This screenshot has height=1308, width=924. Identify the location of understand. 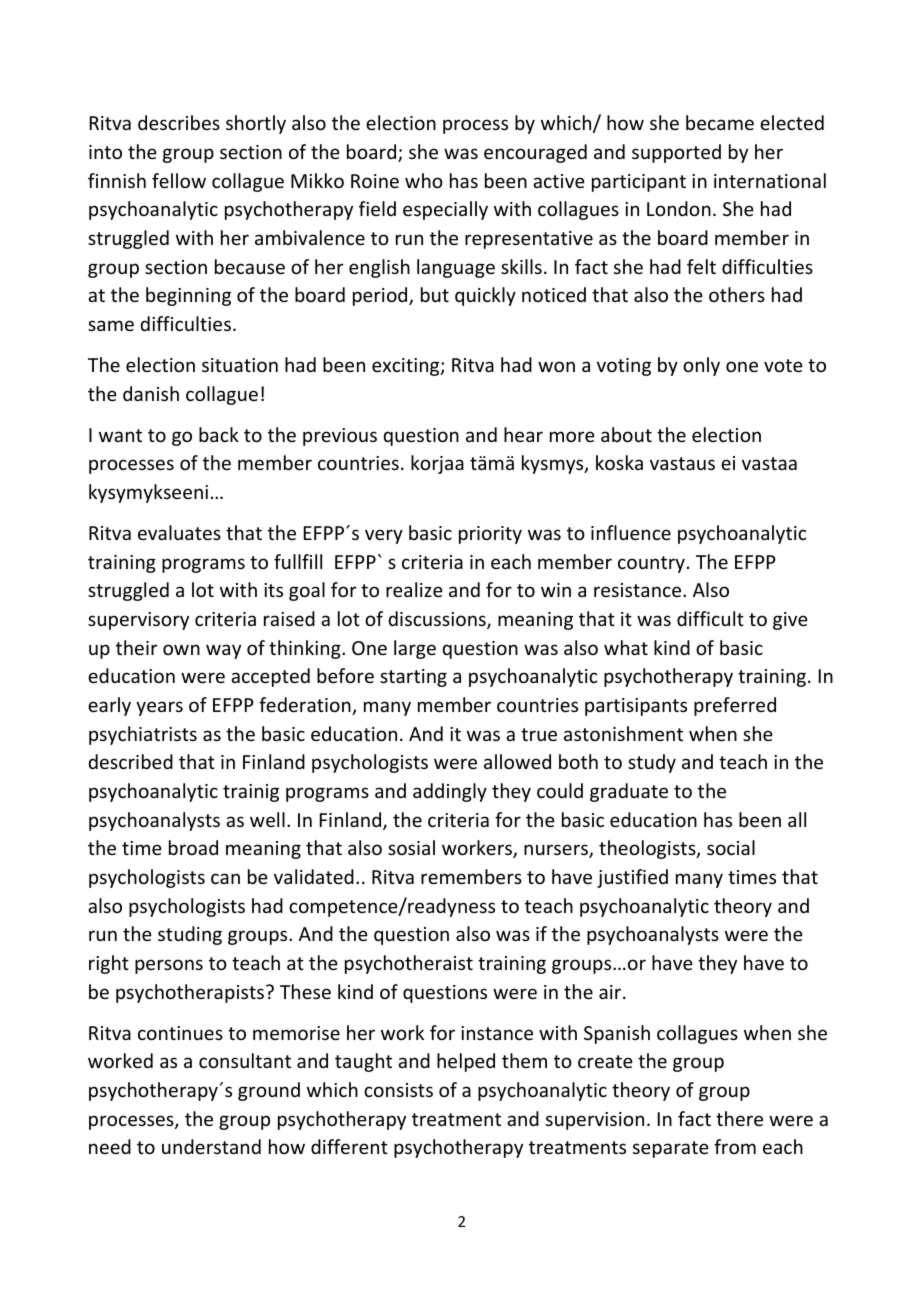
(211, 1146).
